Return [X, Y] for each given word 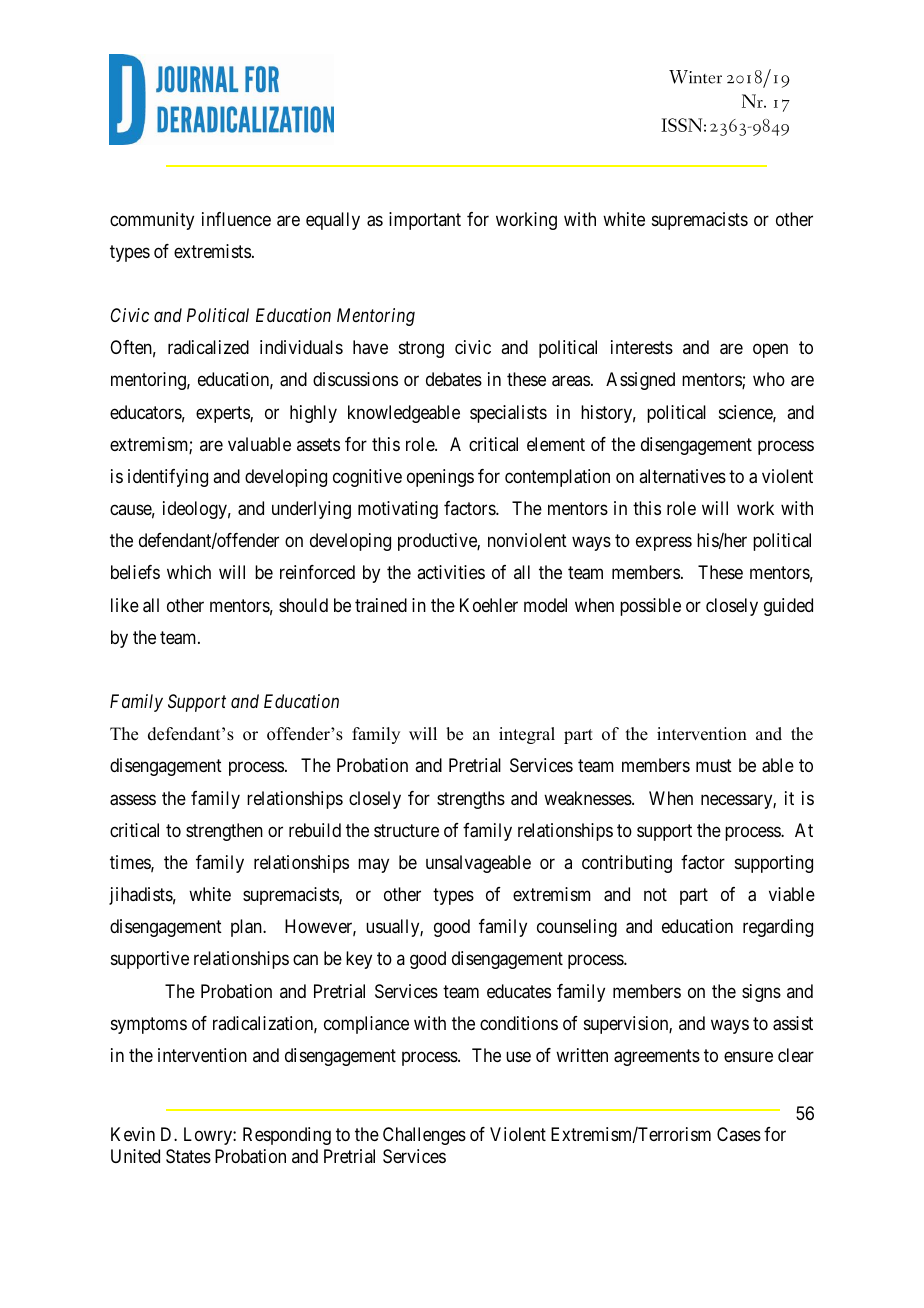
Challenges [424, 1136]
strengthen [224, 832]
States [188, 1156]
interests [642, 347]
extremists [212, 251]
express [664, 544]
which [189, 572]
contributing [627, 864]
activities [451, 572]
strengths [471, 800]
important [425, 221]
